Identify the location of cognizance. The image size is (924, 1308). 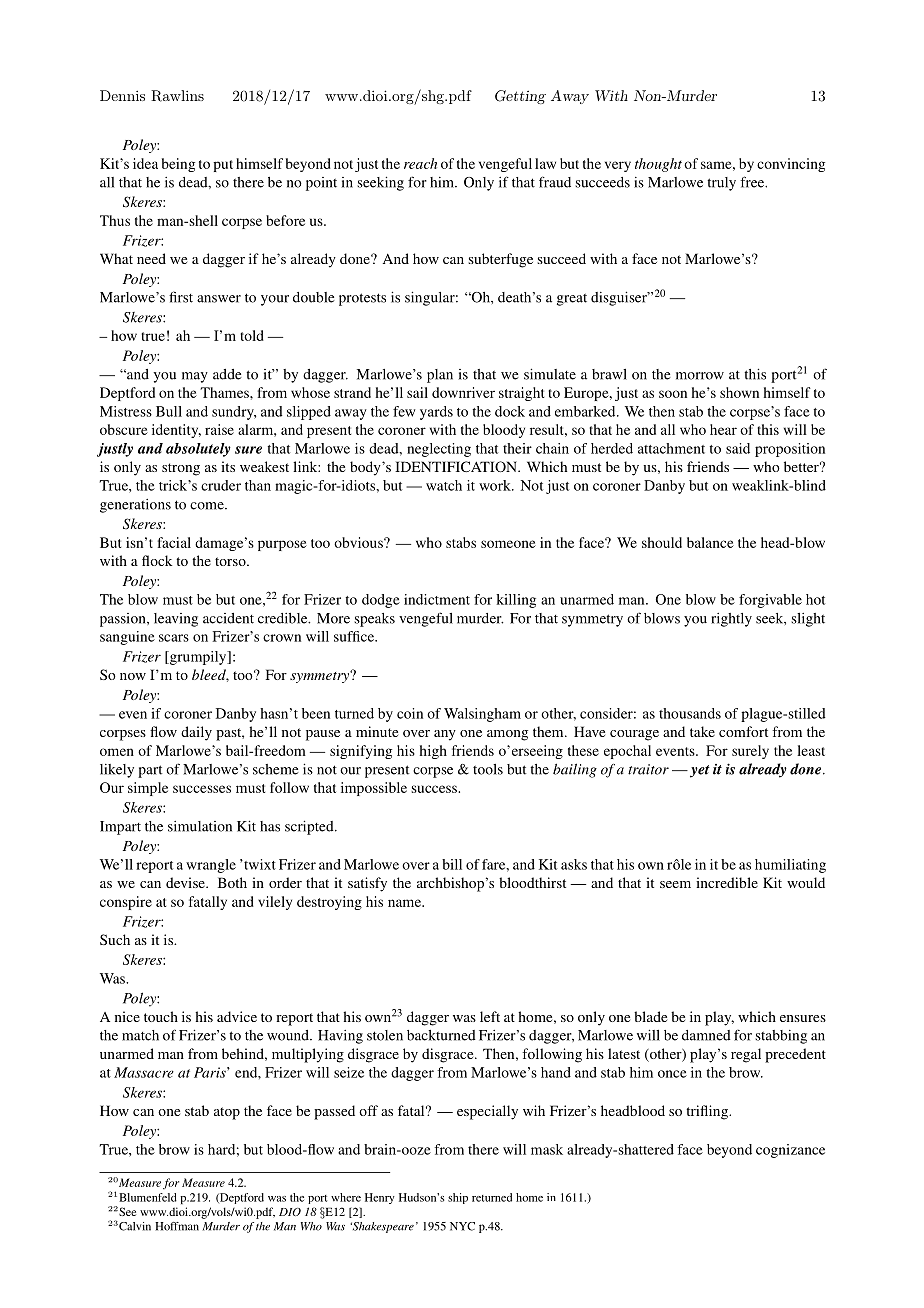
(790, 1151).
